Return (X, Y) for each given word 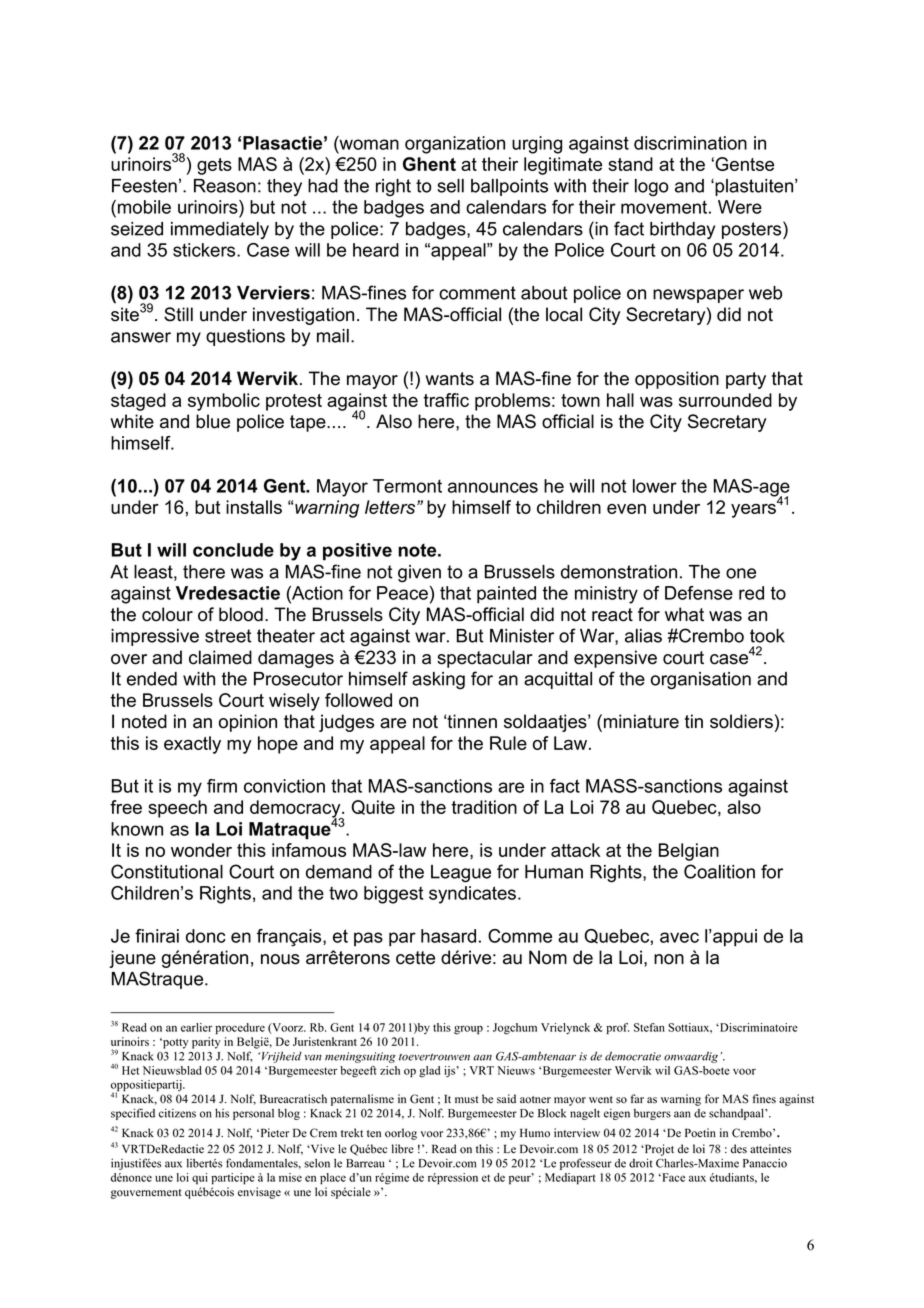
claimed (220, 657)
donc (206, 936)
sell (450, 186)
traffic (446, 400)
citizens (177, 1113)
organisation (701, 681)
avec (679, 937)
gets (214, 166)
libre (403, 1149)
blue (213, 421)
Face (672, 1177)
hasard (448, 936)
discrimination (690, 143)
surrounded (725, 400)
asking (438, 680)
